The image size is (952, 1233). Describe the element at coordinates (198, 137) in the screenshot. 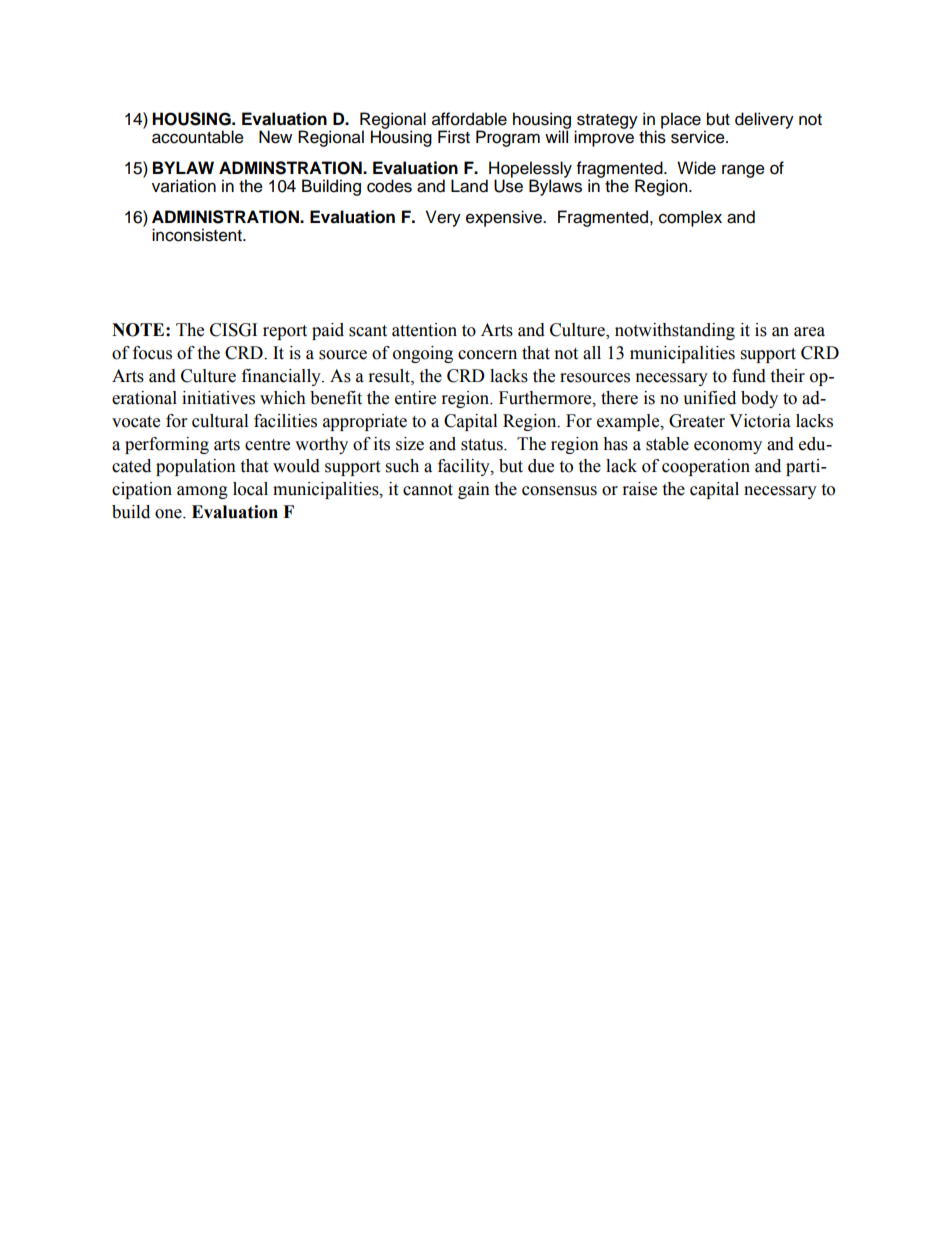

I see `accountable` at that location.
